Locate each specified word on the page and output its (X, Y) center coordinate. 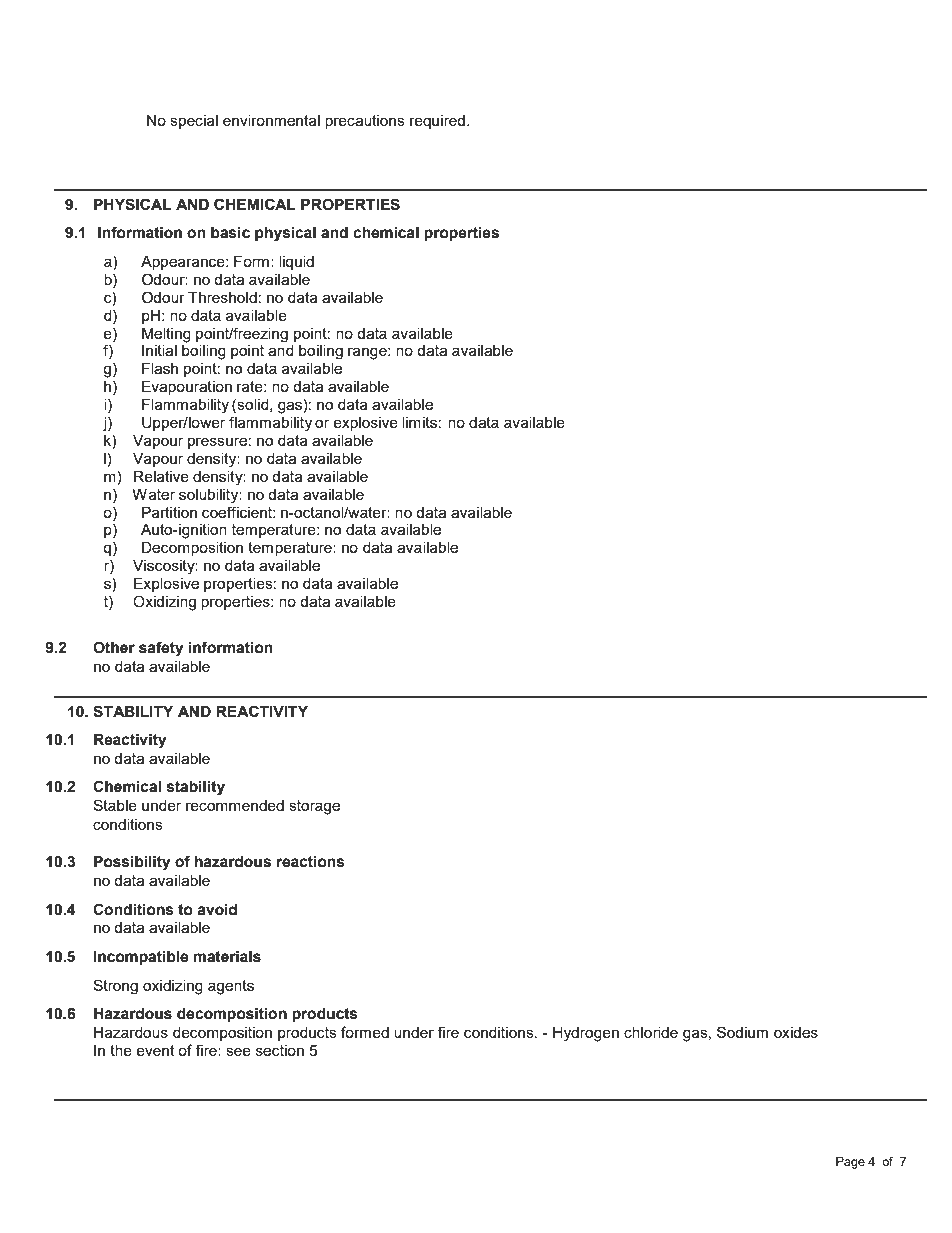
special (194, 122)
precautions (365, 122)
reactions (311, 862)
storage (314, 807)
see (238, 1051)
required (439, 122)
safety (161, 649)
